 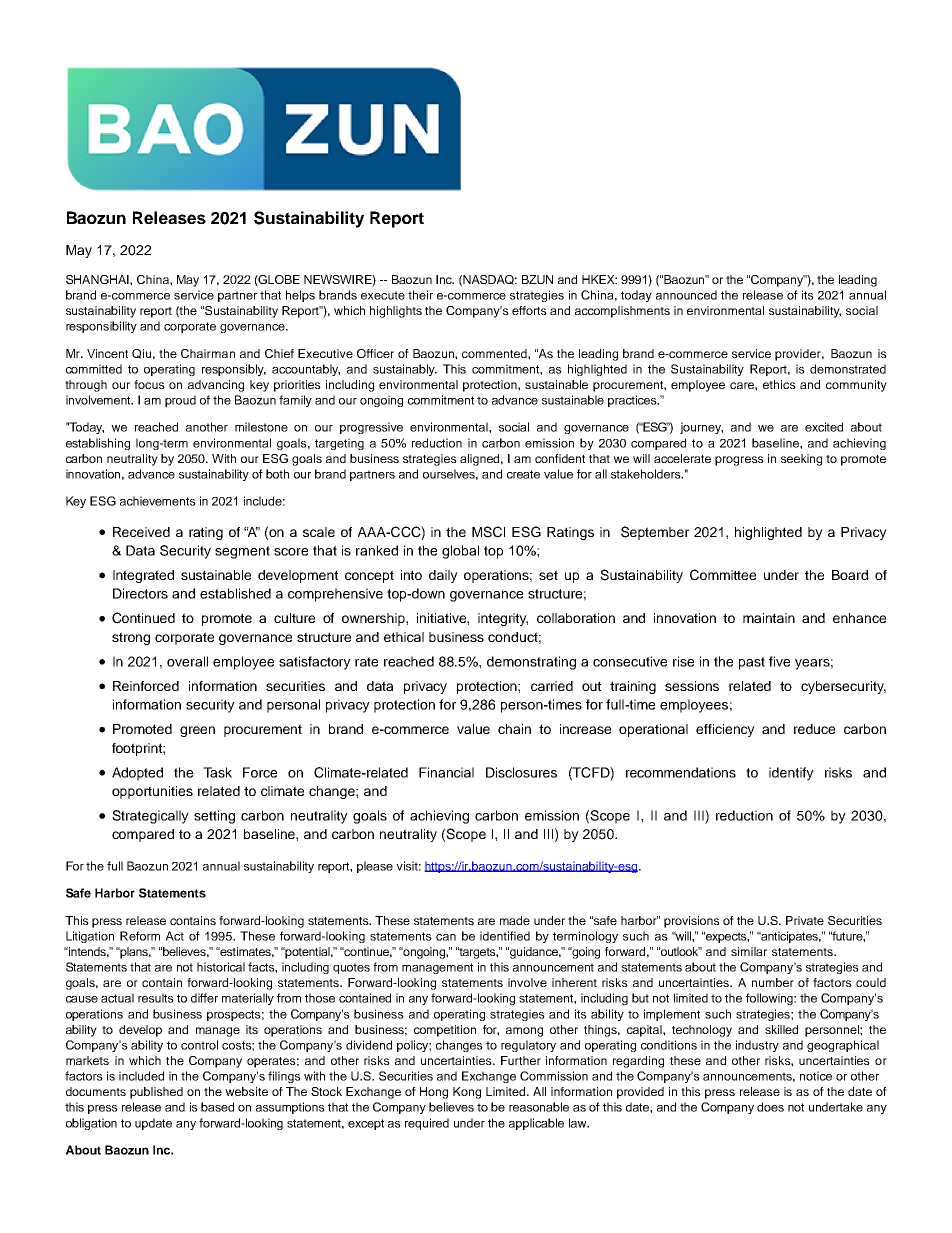 What do you see at coordinates (197, 731) in the screenshot?
I see `green` at bounding box center [197, 731].
